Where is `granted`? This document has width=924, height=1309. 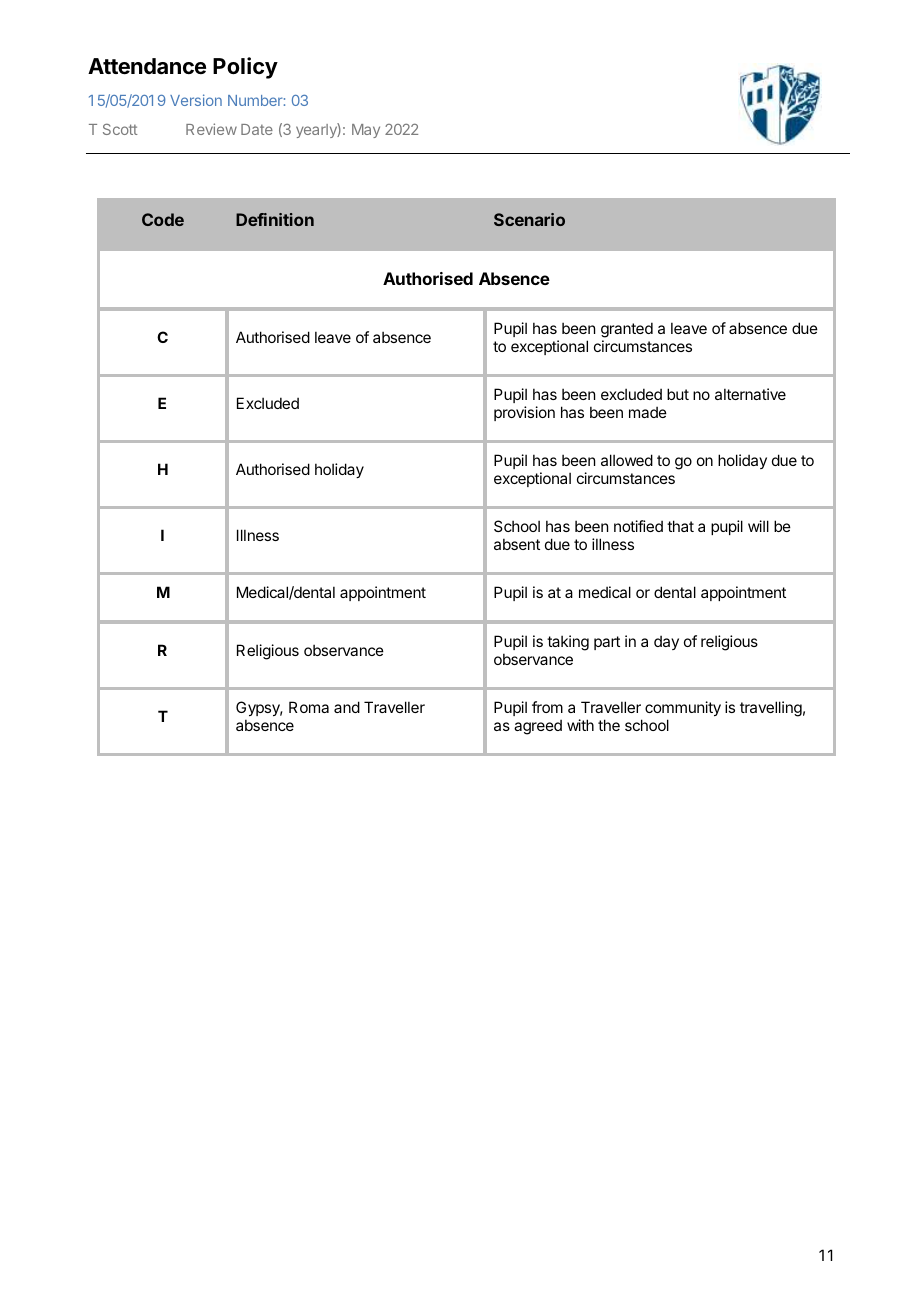 granted is located at coordinates (627, 330).
